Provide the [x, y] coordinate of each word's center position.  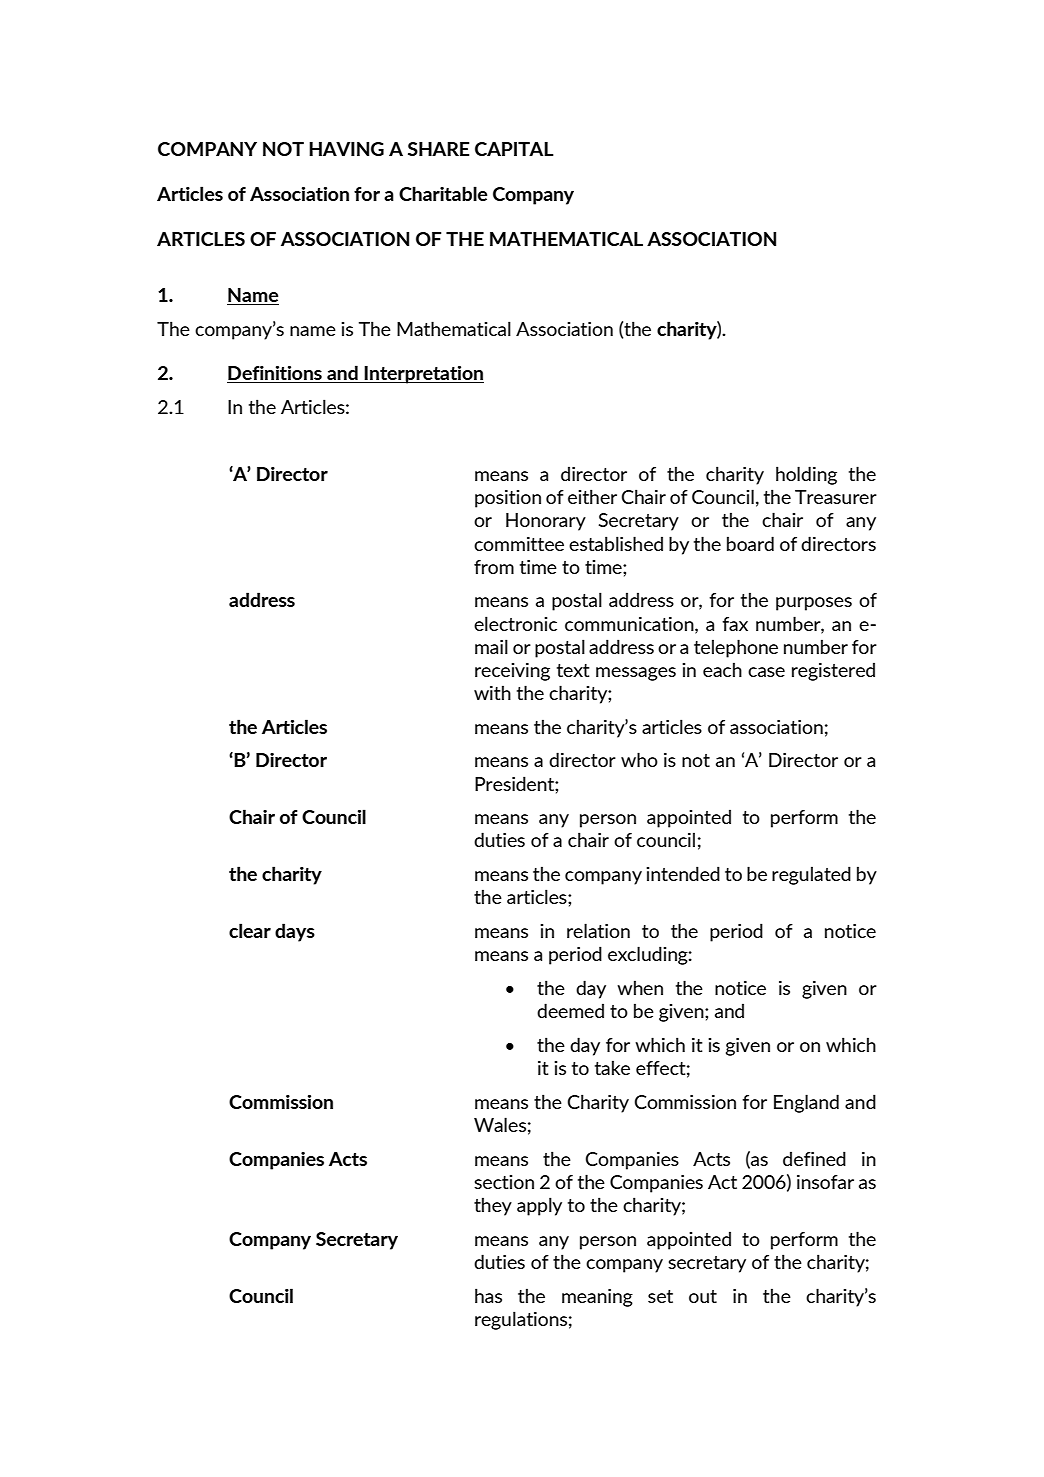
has [488, 1295]
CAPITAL [514, 149]
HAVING [346, 149]
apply [539, 1206]
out [703, 1296]
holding [806, 475]
